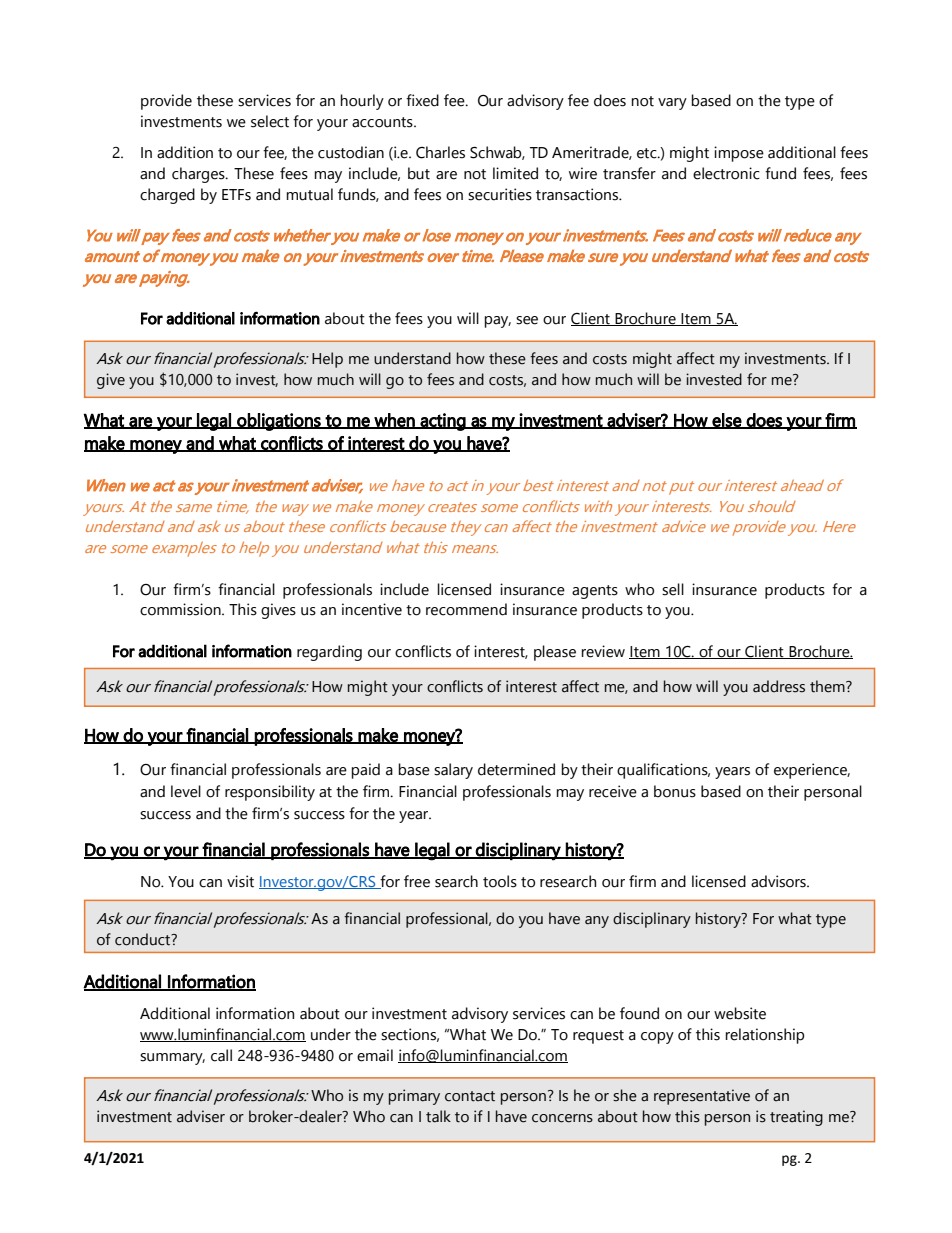  What do you see at coordinates (673, 589) in the image?
I see `sell` at bounding box center [673, 589].
